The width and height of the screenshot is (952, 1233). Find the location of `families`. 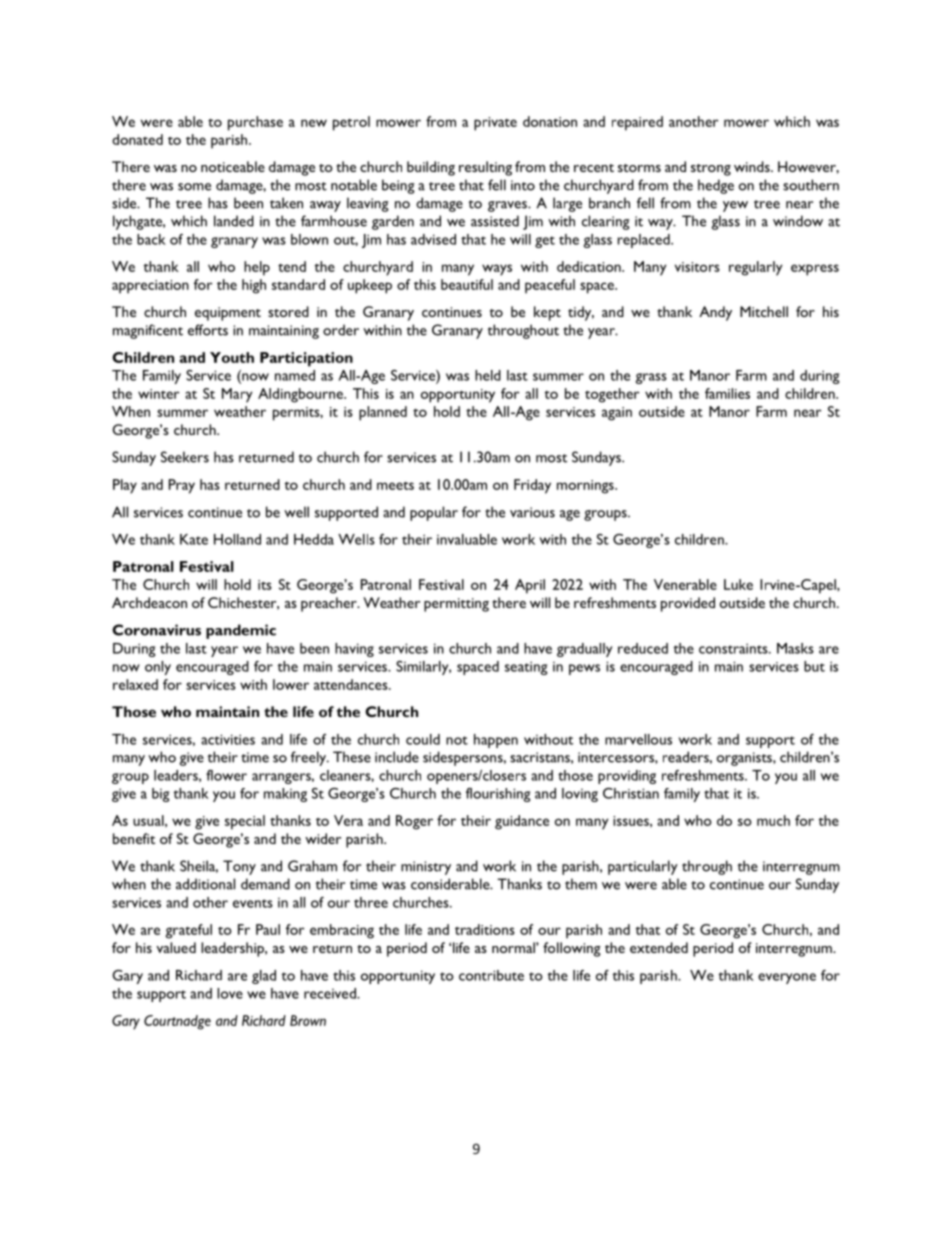

families is located at coordinates (727, 393).
